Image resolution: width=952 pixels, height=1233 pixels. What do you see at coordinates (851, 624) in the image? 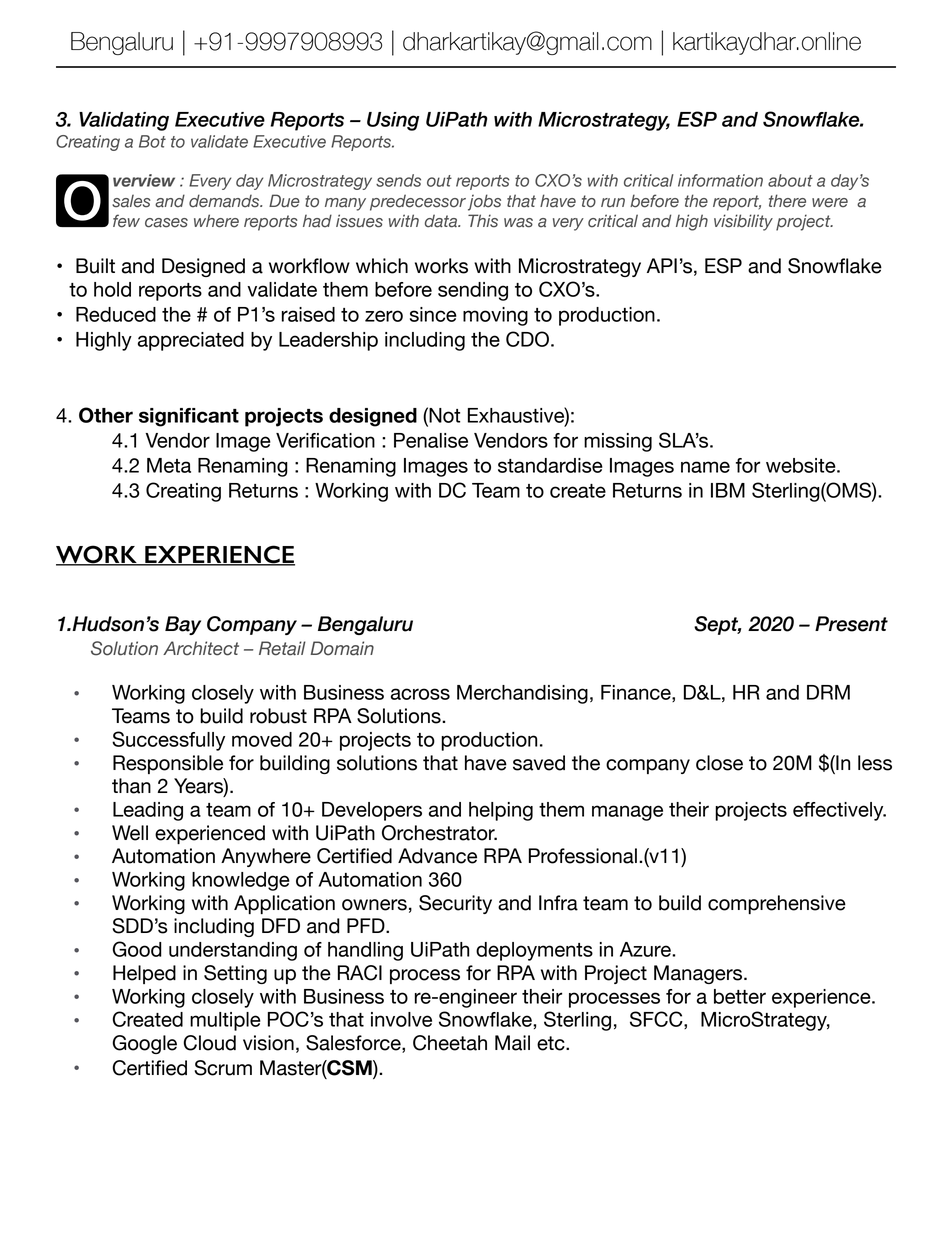
I see `Present` at bounding box center [851, 624].
